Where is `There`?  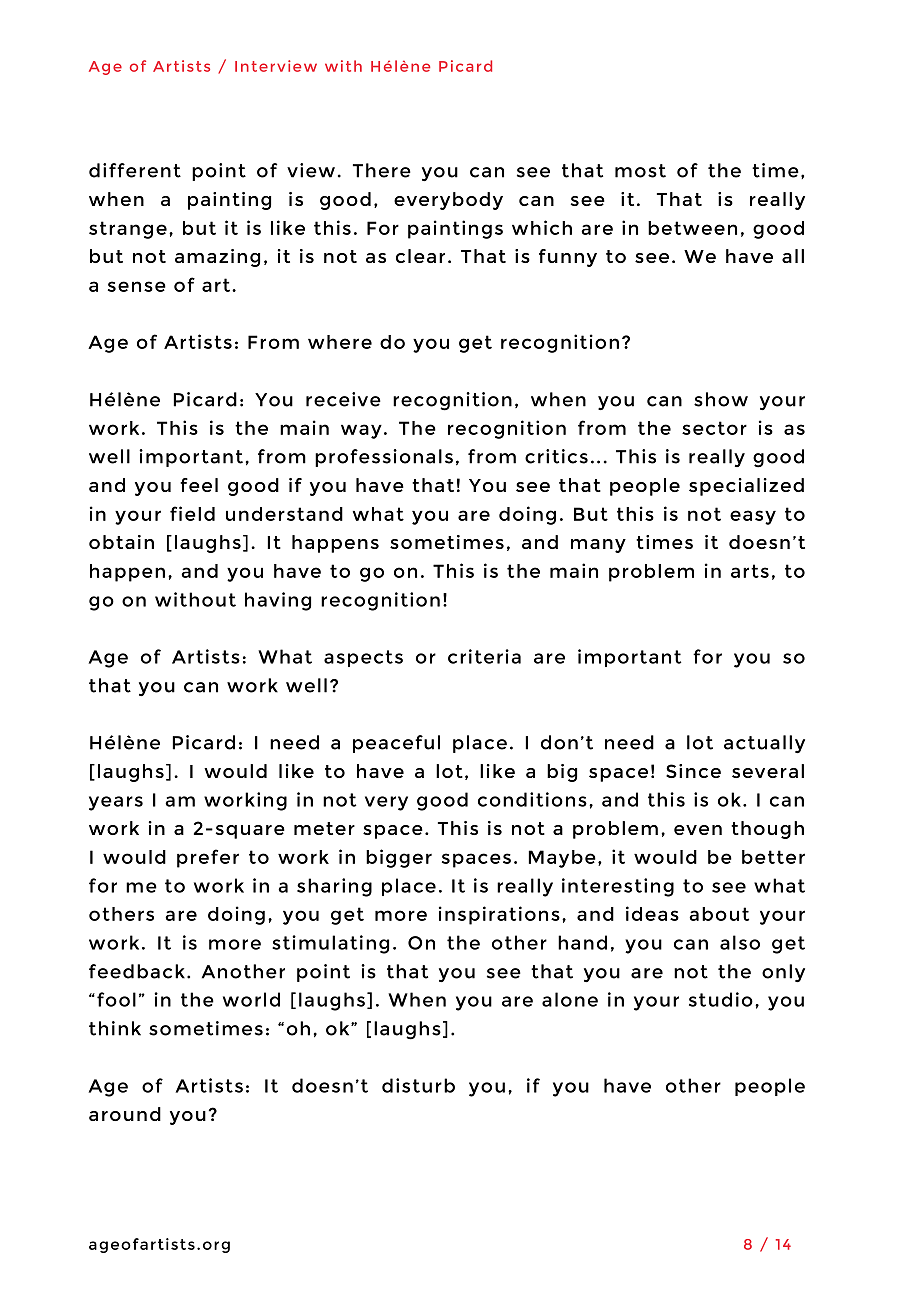 There is located at coordinates (382, 170).
